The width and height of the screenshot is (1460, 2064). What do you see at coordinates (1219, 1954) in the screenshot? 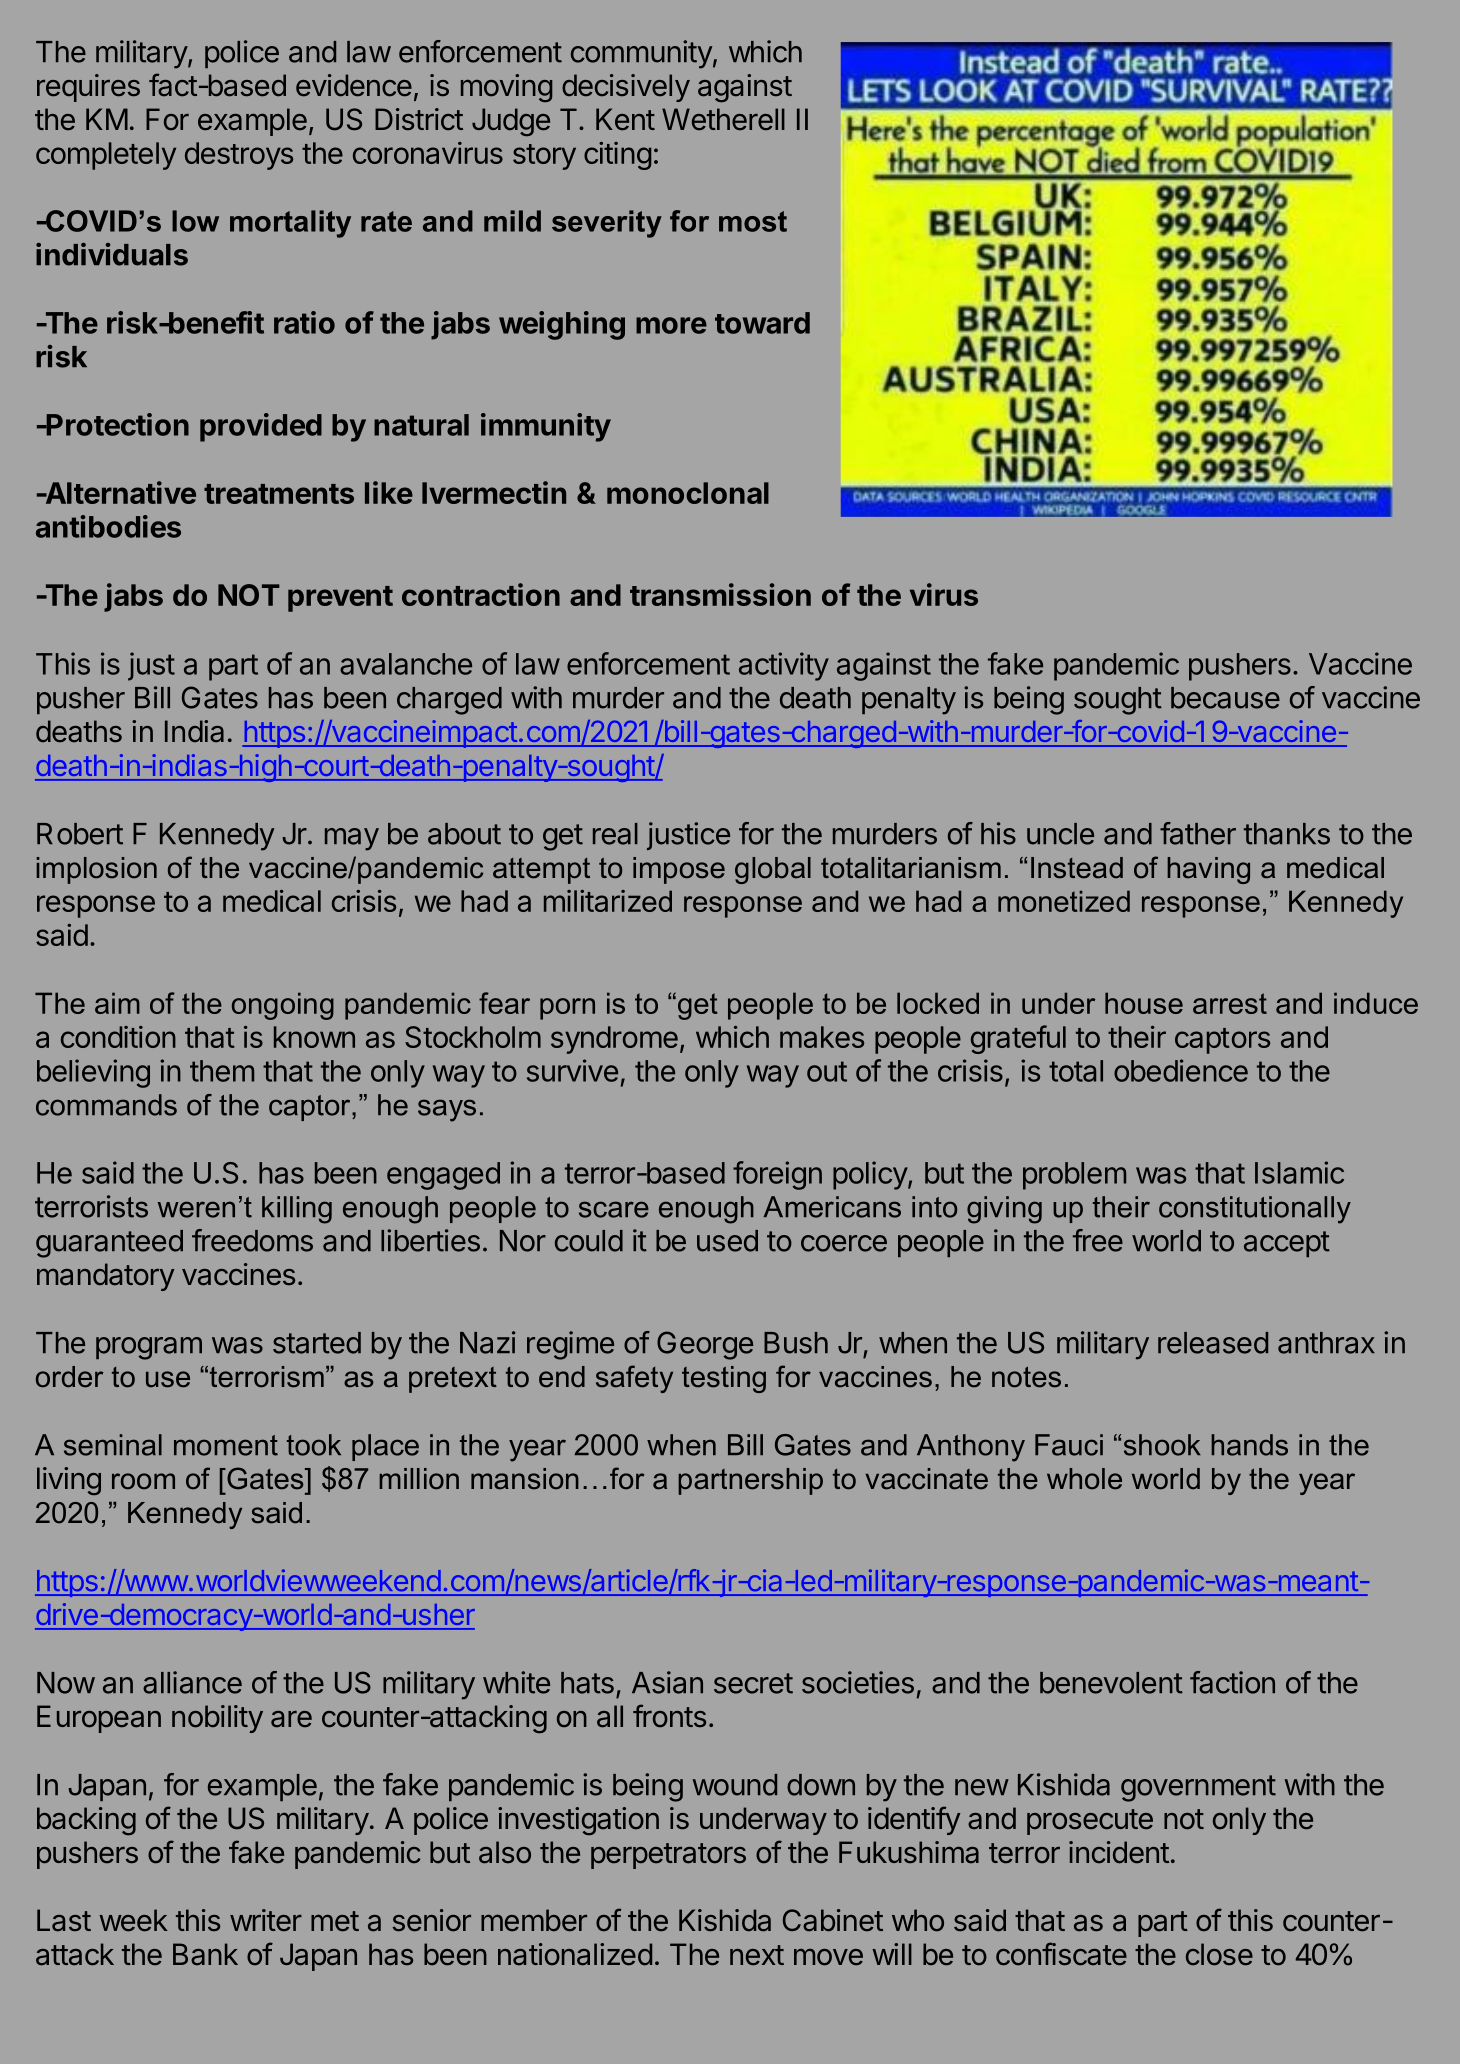
I see `close` at bounding box center [1219, 1954].
